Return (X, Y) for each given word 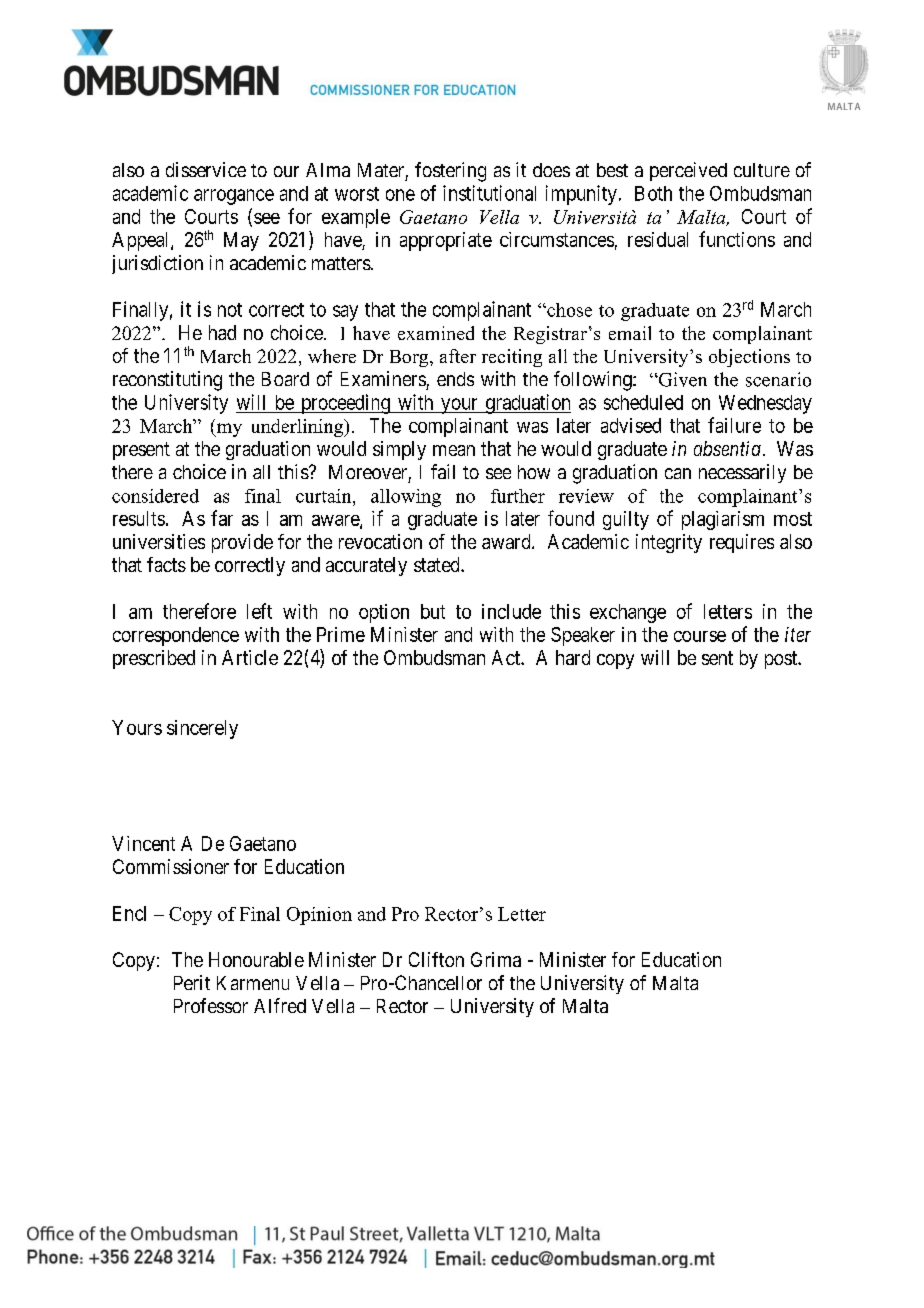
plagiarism (723, 520)
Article (250, 657)
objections (749, 358)
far (222, 518)
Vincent (143, 843)
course (700, 636)
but (433, 611)
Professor (211, 1005)
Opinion (319, 916)
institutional (489, 193)
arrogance (234, 197)
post (782, 660)
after (458, 356)
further (518, 496)
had (222, 332)
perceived (688, 171)
